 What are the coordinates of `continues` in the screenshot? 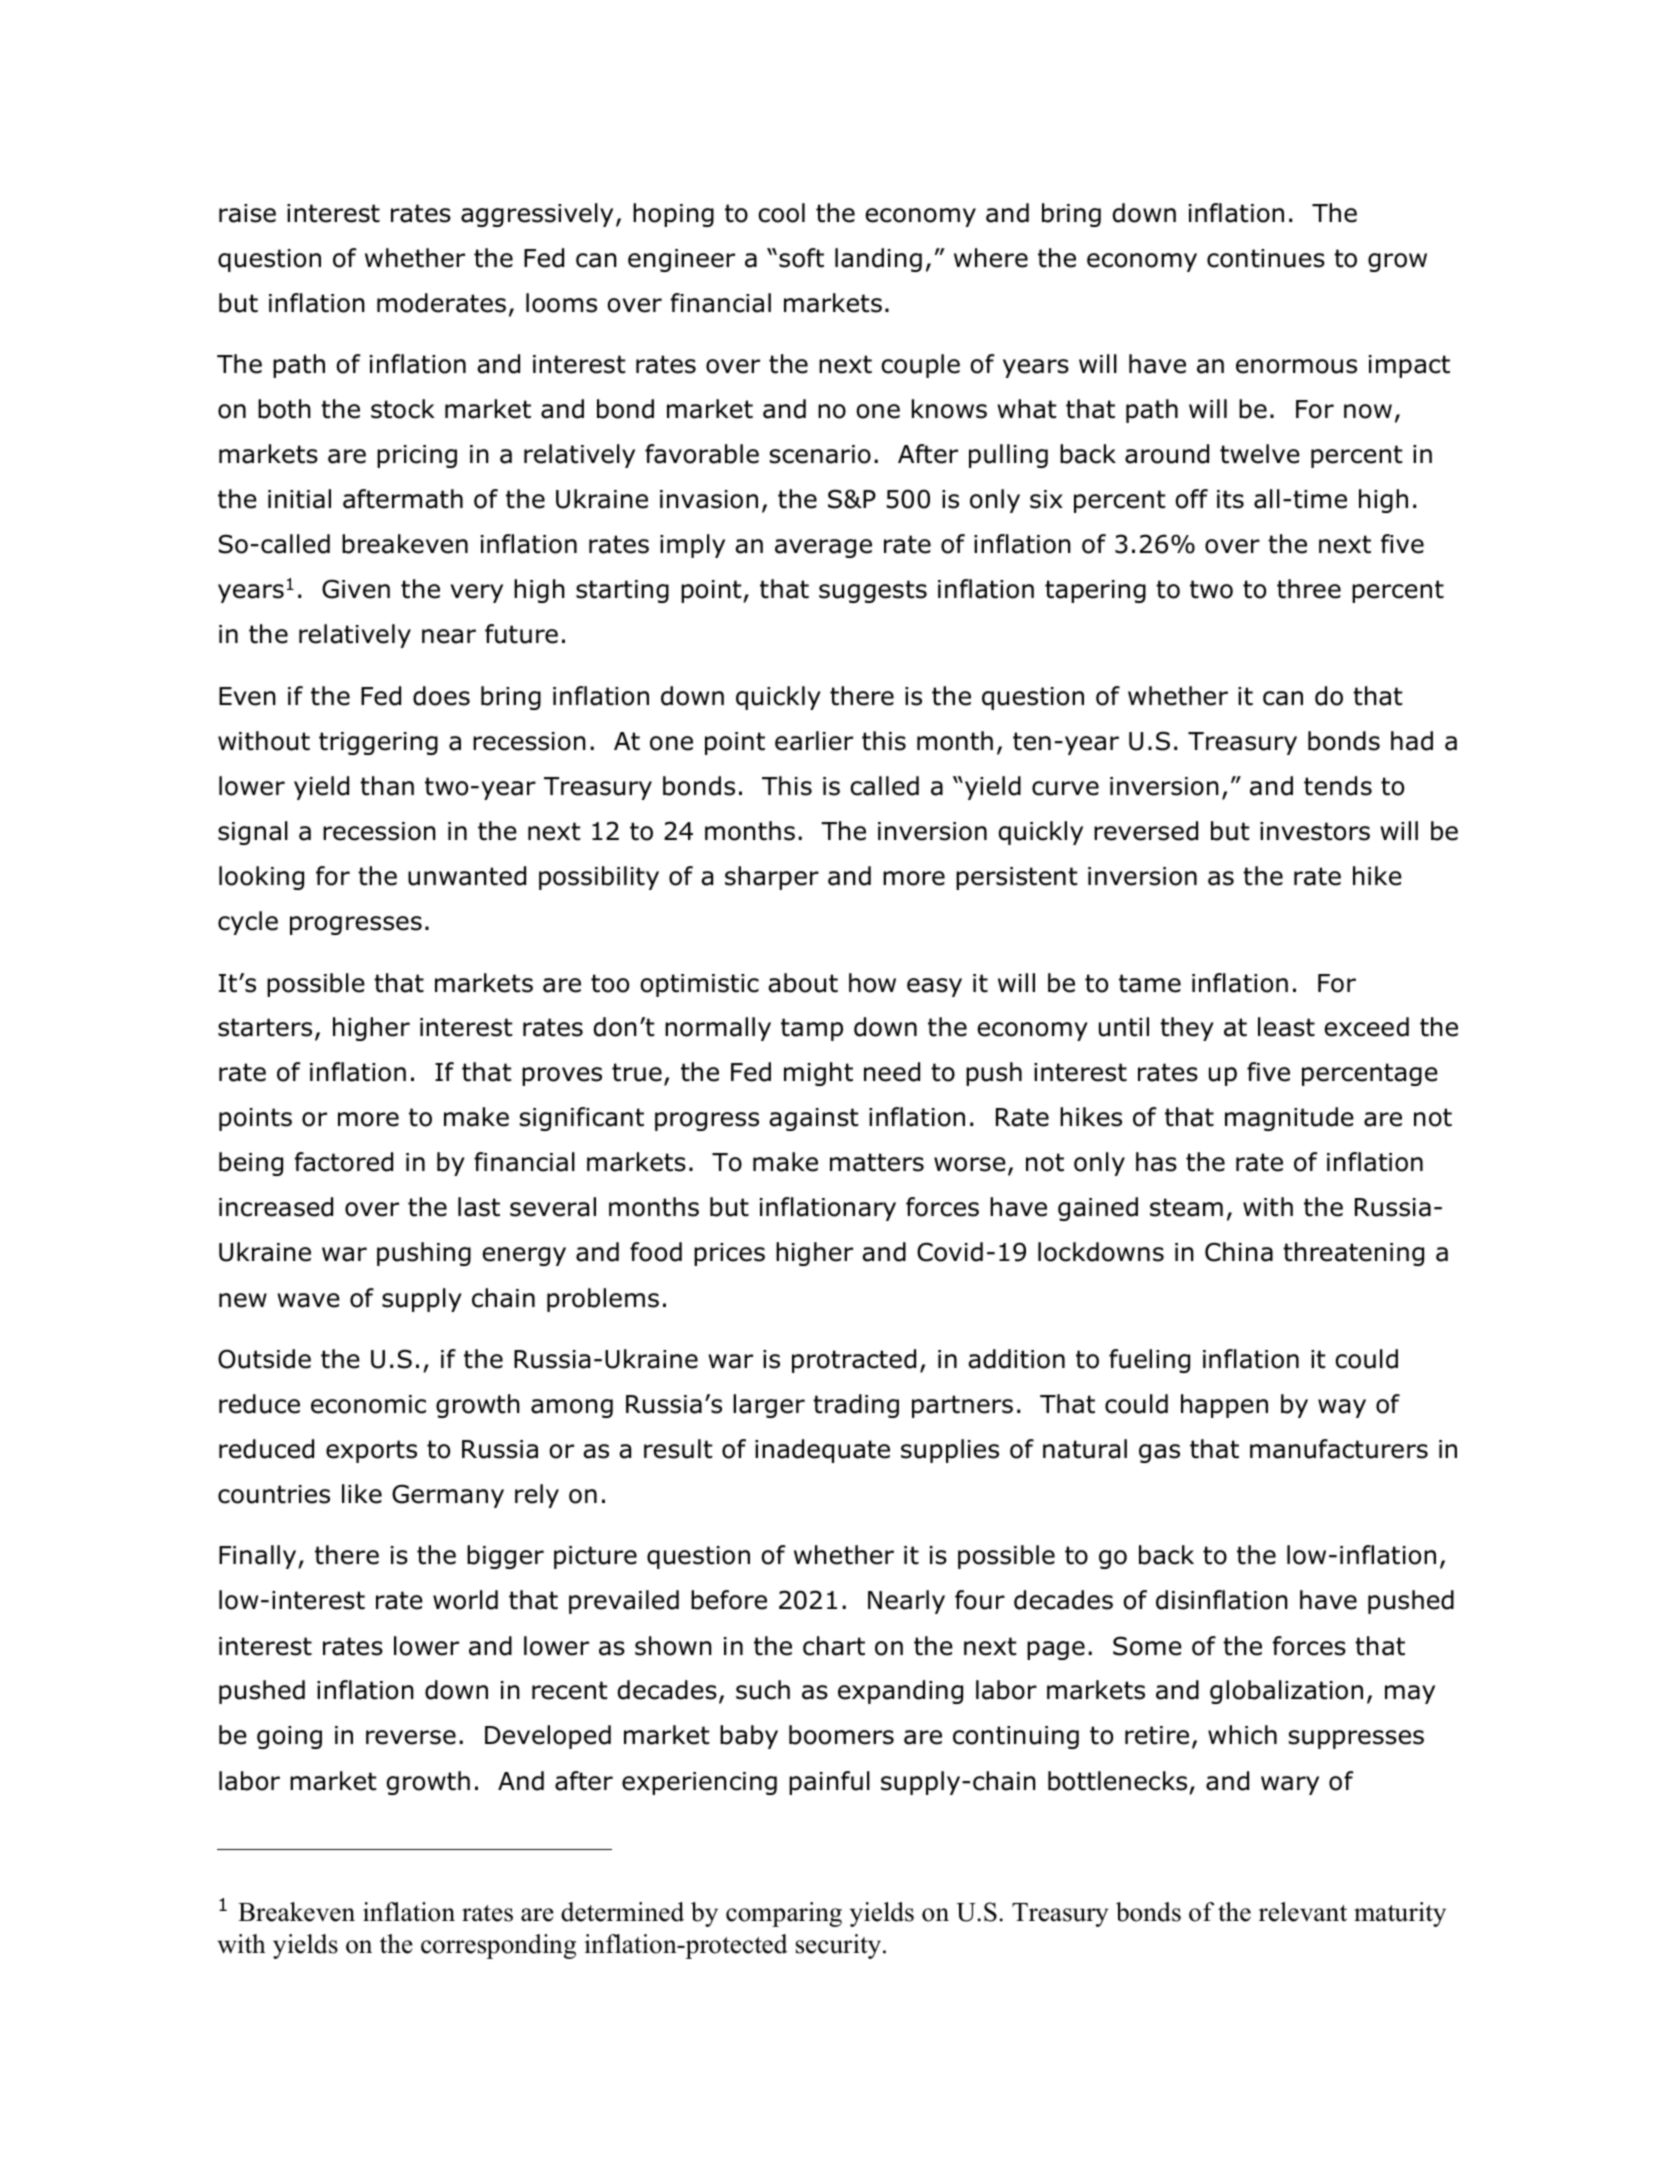 It's located at (1266, 258).
